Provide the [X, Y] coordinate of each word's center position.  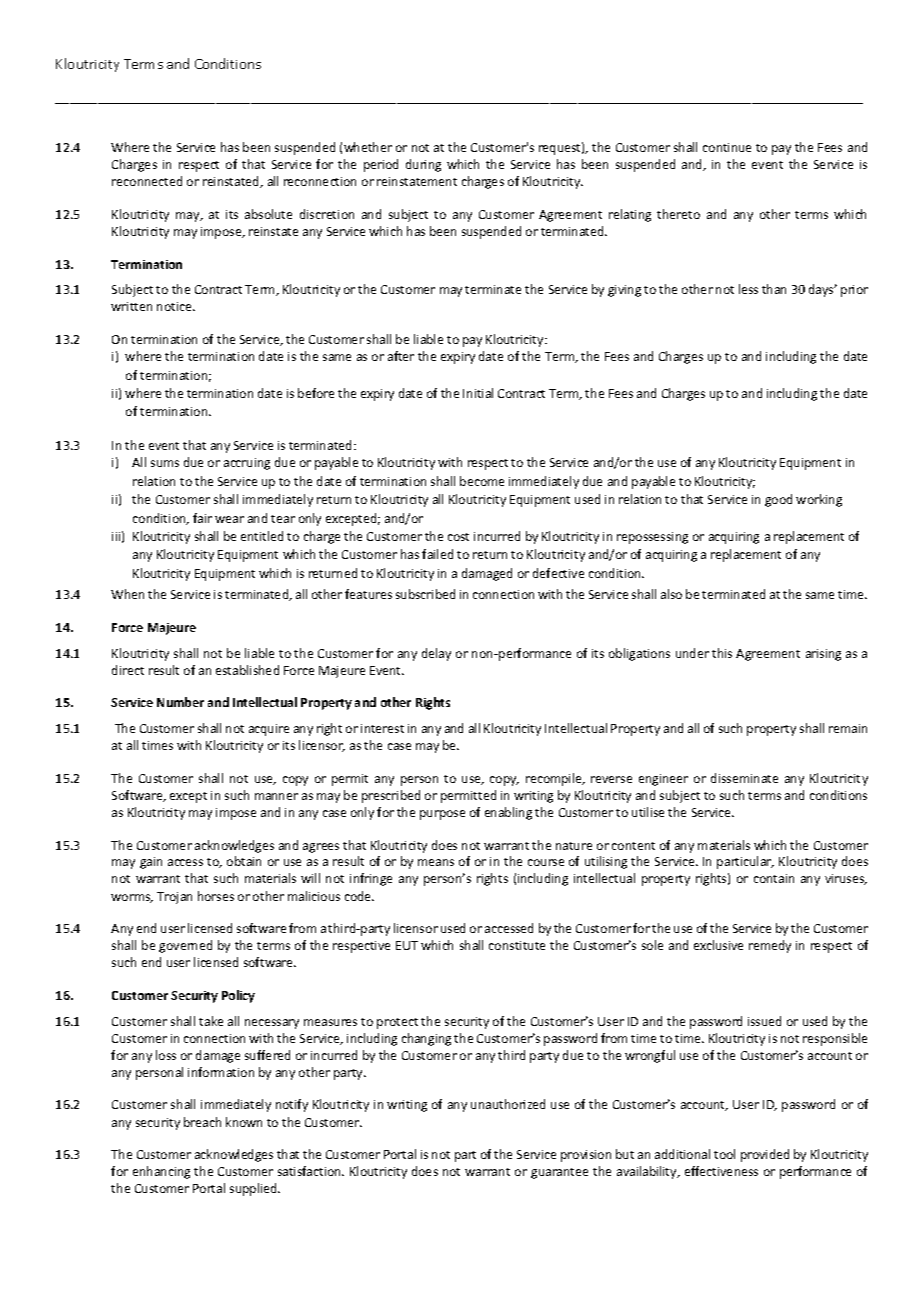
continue [727, 147]
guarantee [559, 1173]
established [247, 670]
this [722, 653]
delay [436, 654]
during [423, 165]
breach [202, 1122]
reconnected [147, 181]
